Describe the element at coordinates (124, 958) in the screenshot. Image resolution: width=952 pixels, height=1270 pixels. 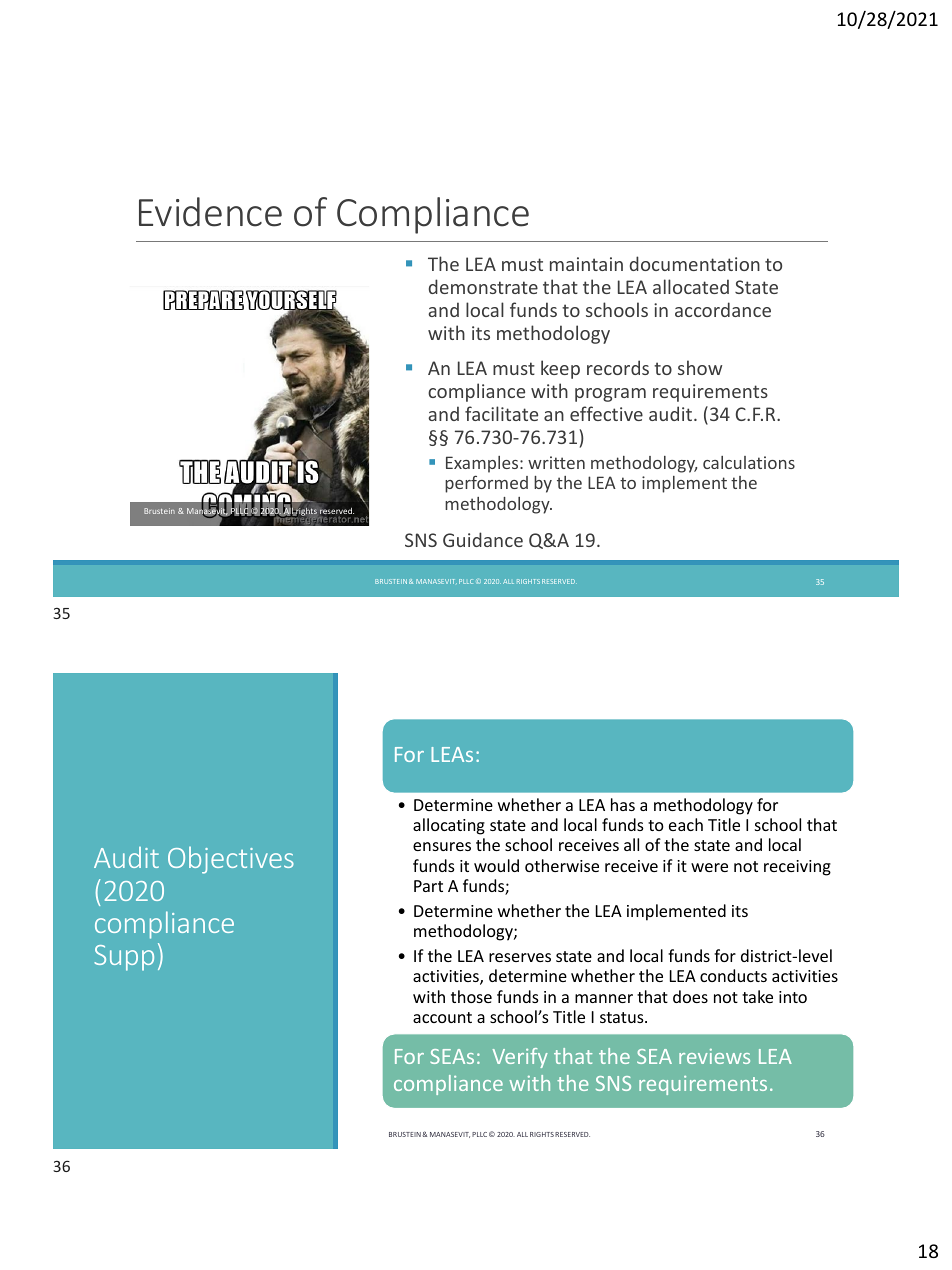
I see `Supp` at that location.
